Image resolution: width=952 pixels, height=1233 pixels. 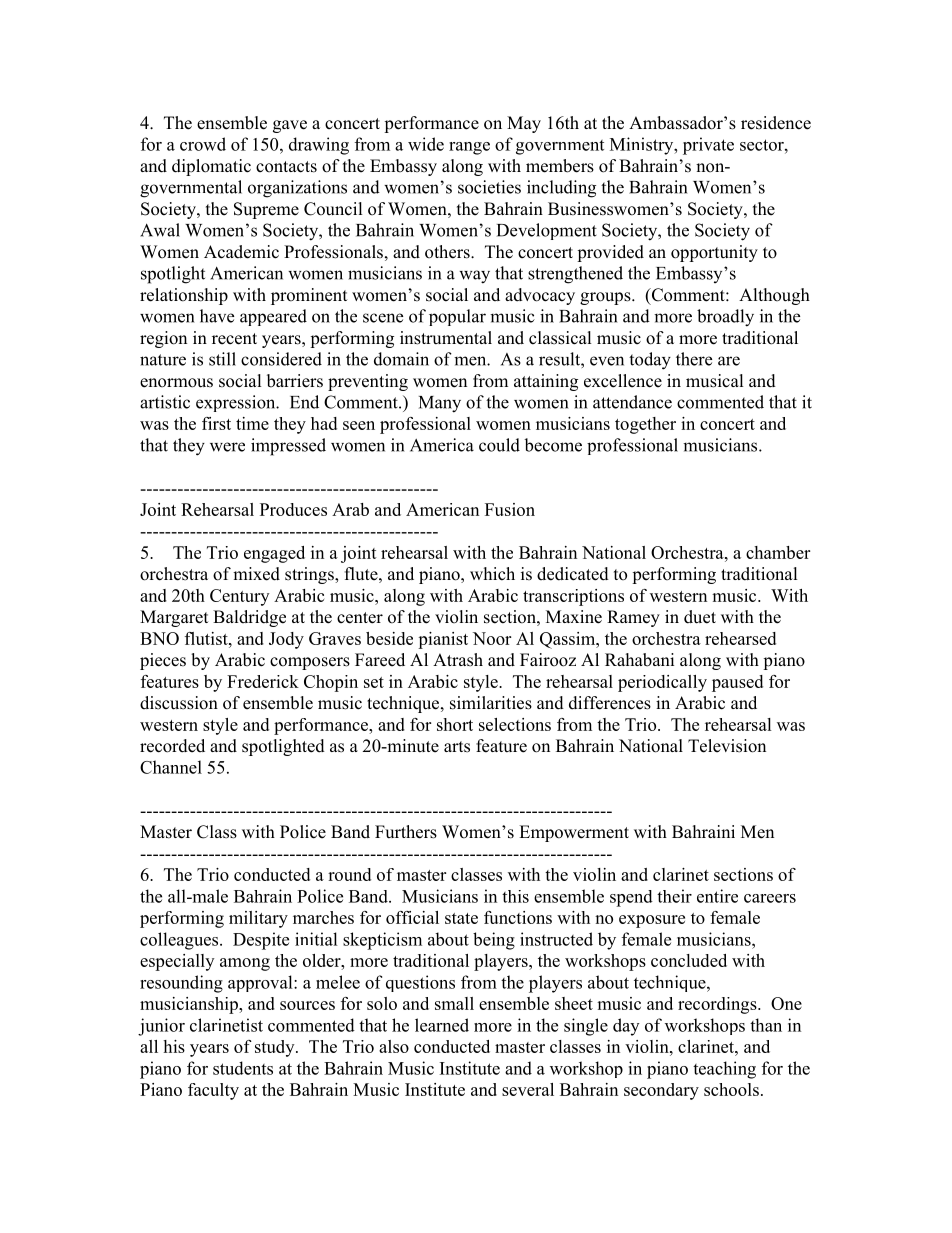 I want to click on private, so click(x=708, y=146).
